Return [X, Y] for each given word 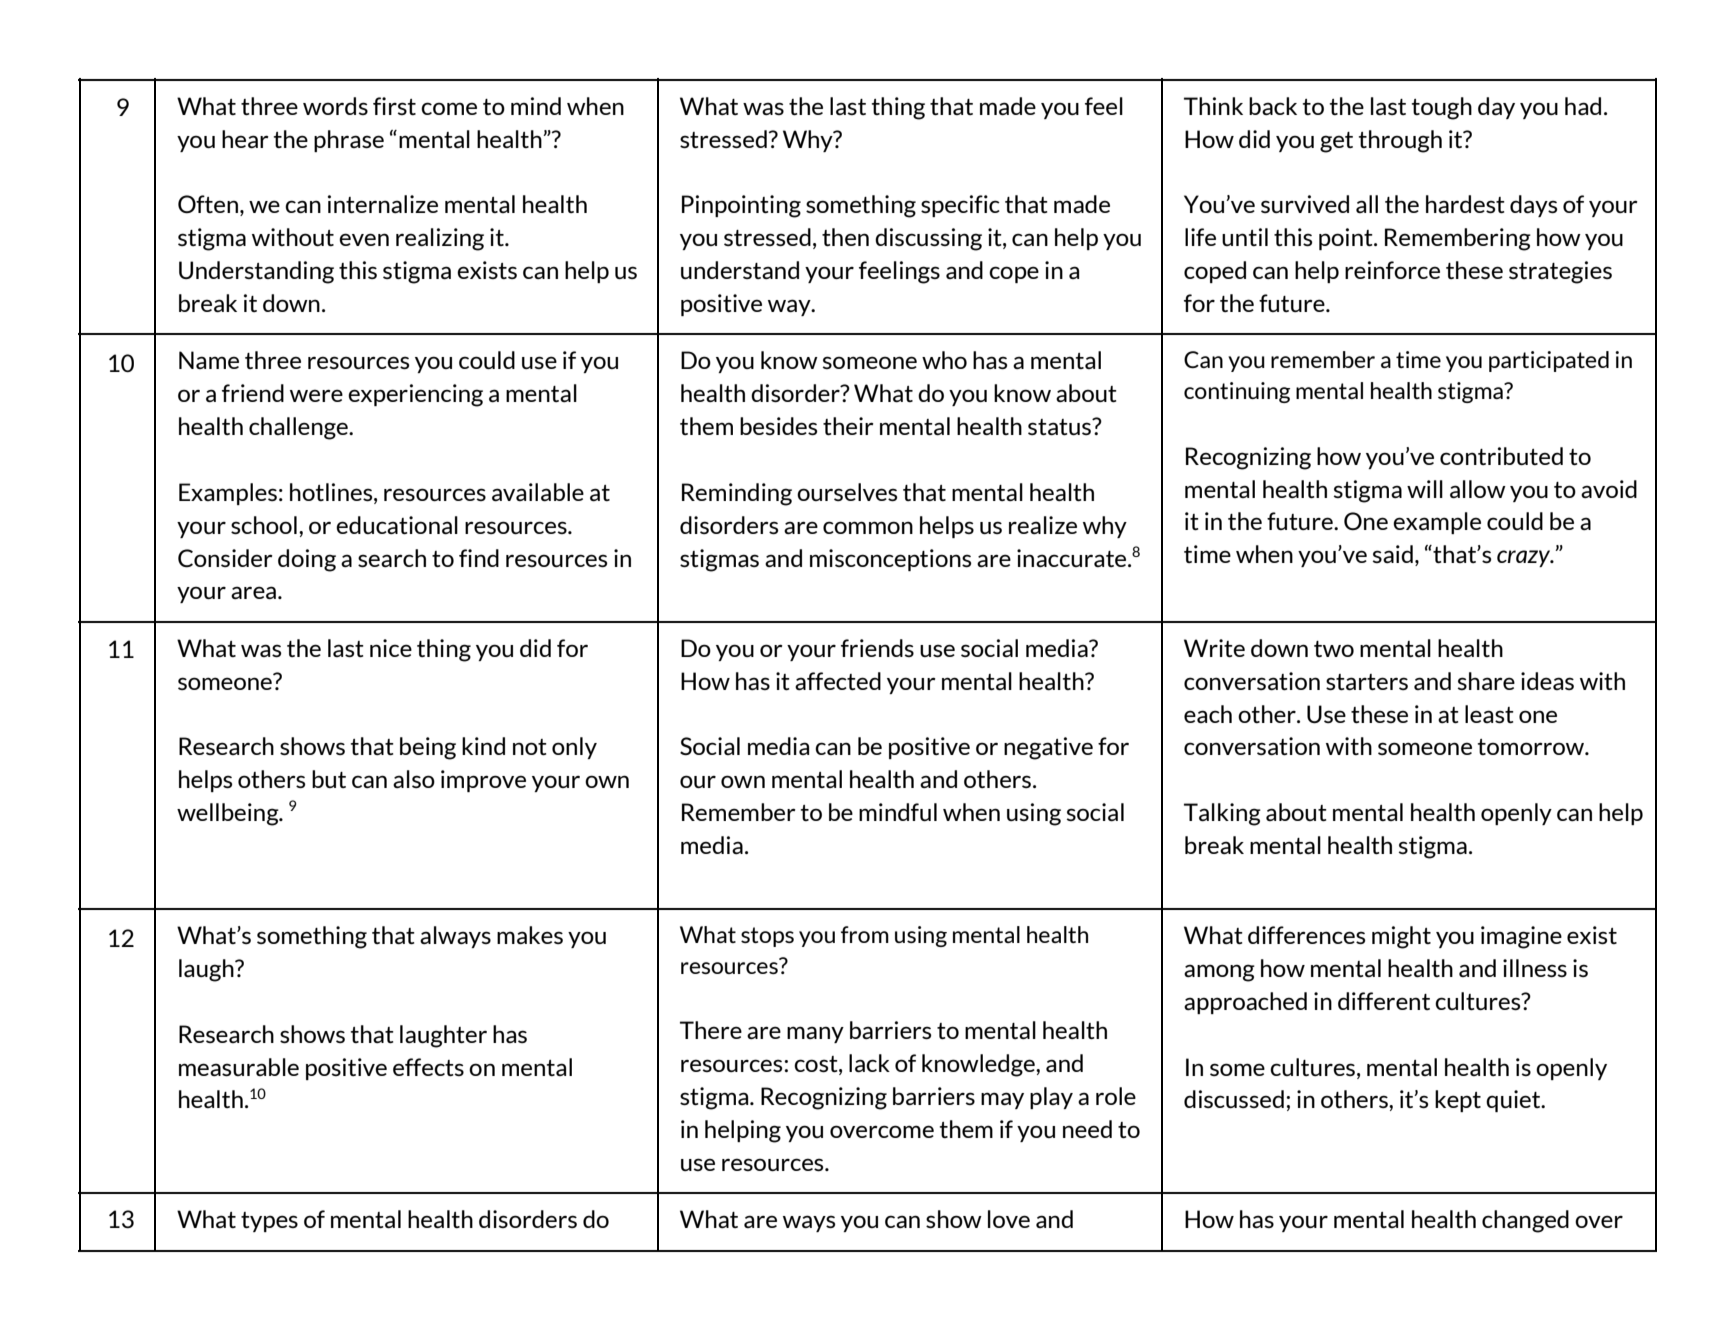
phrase [349, 141]
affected [838, 681]
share [1486, 681]
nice [391, 648]
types [269, 1222]
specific [960, 206]
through [1400, 141]
